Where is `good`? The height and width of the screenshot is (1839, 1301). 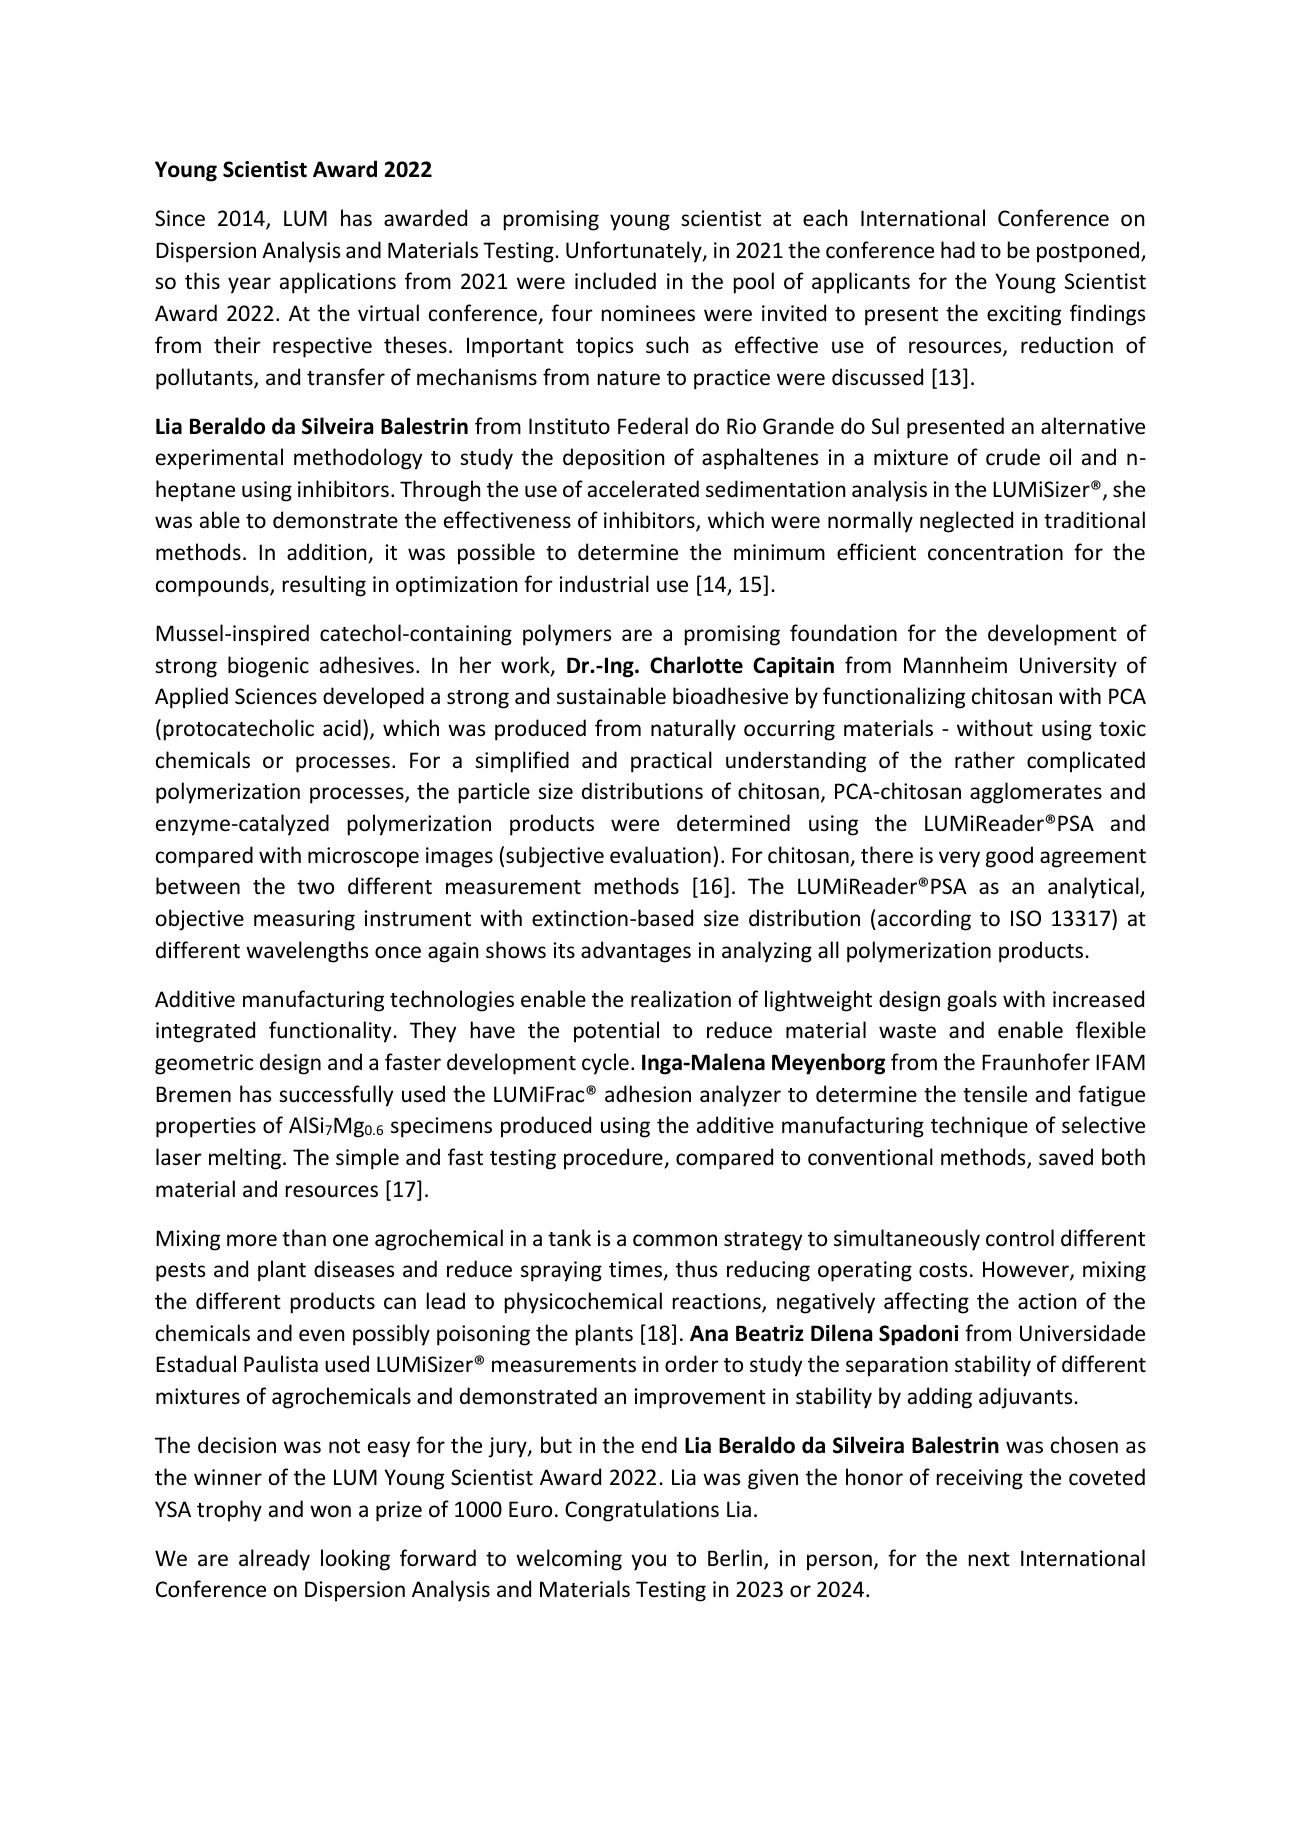 good is located at coordinates (1009, 857).
